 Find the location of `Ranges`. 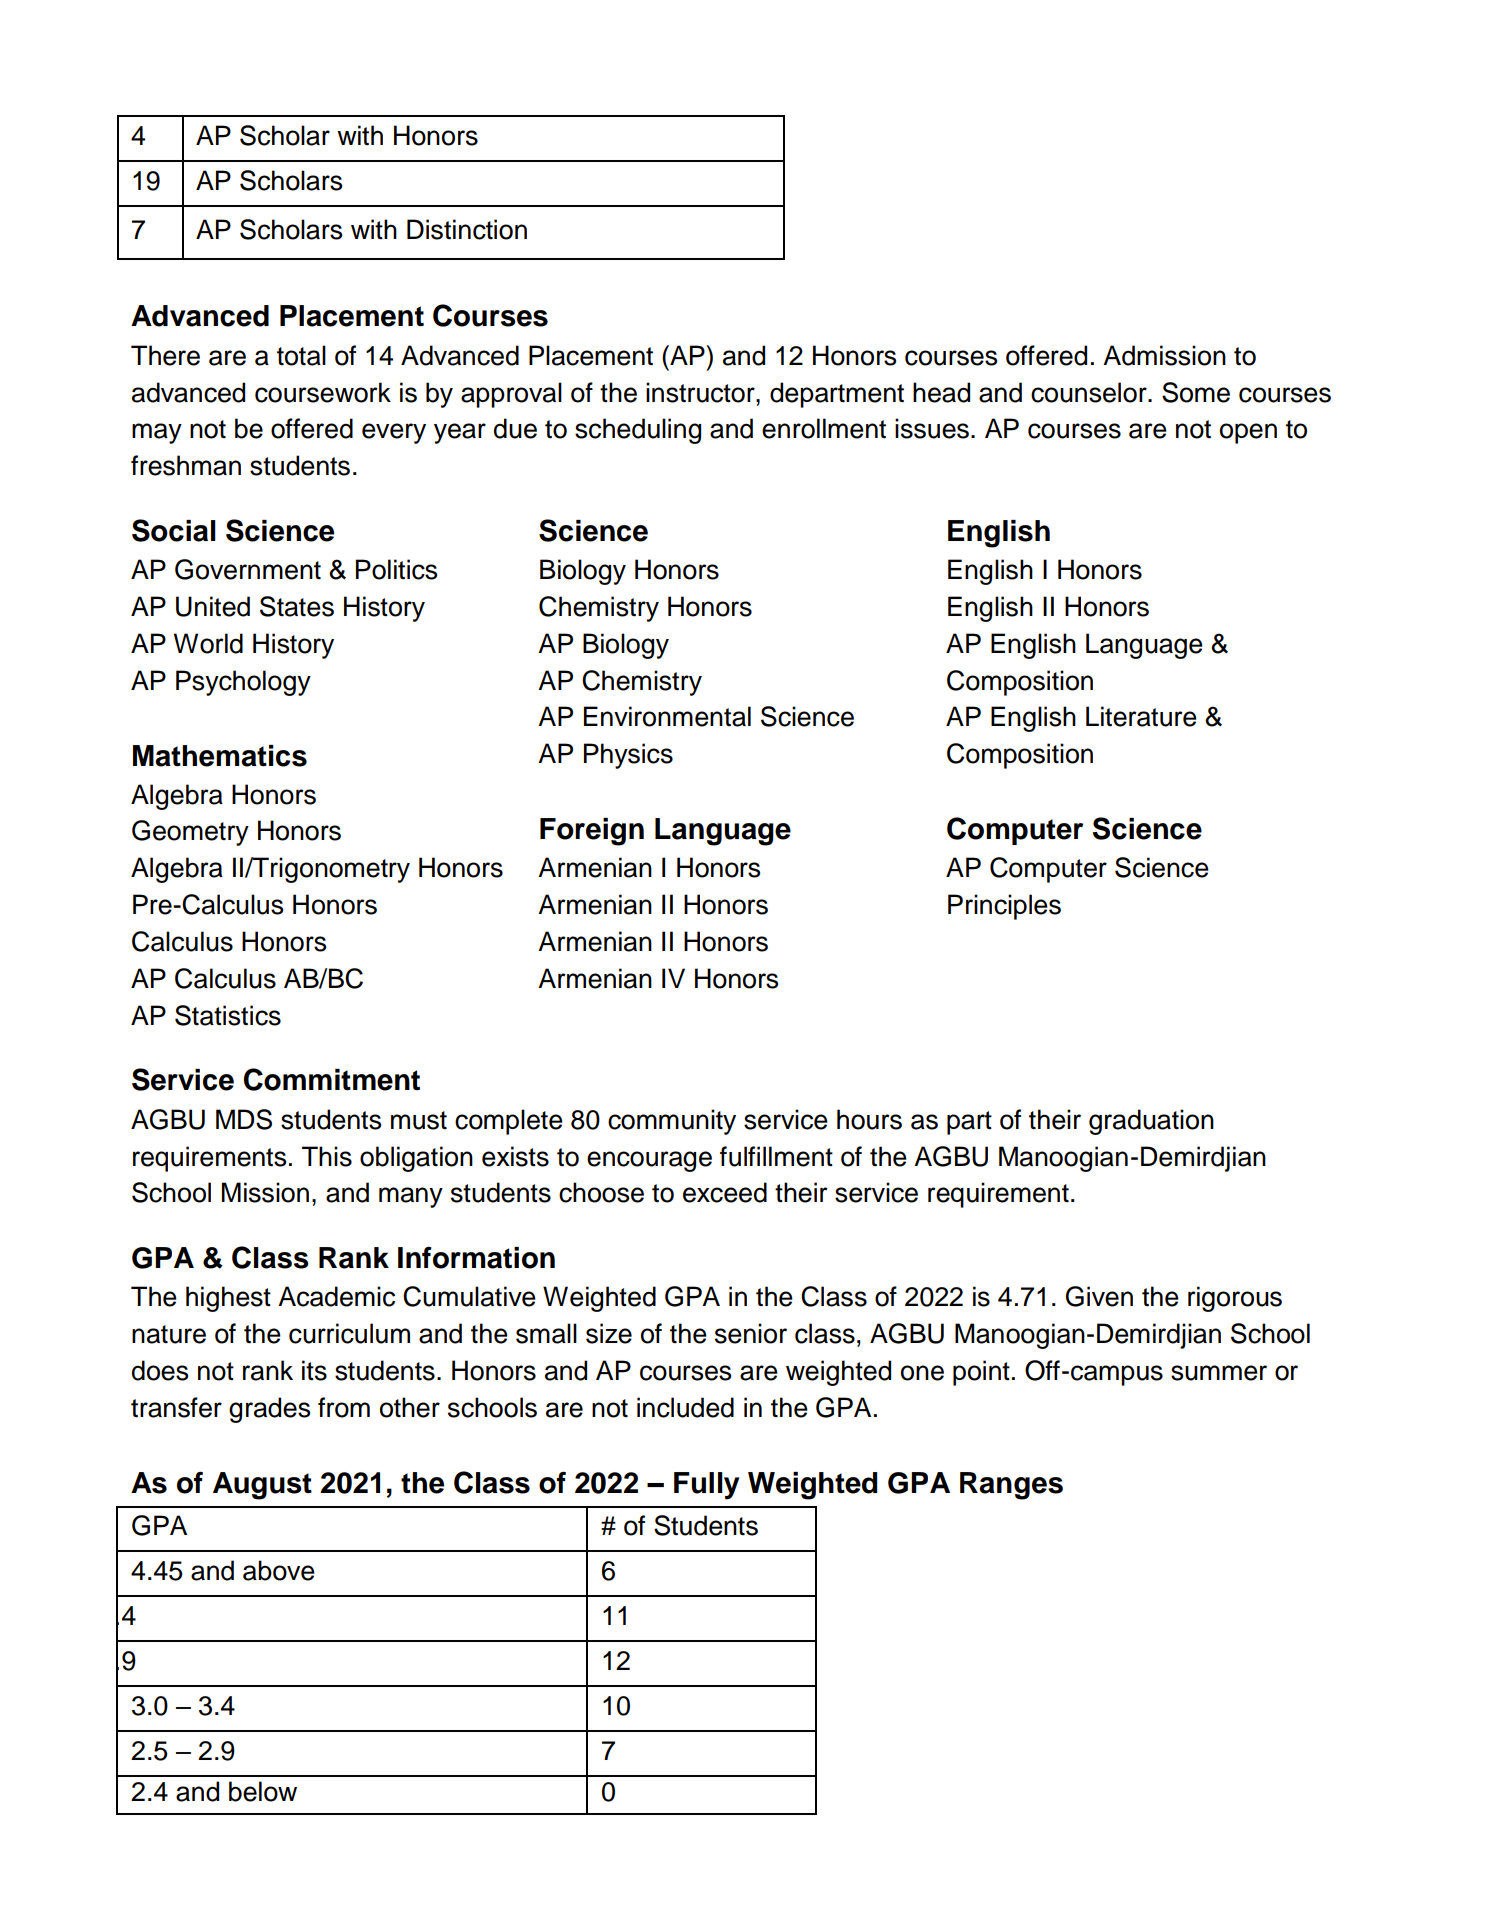

Ranges is located at coordinates (1011, 1486).
